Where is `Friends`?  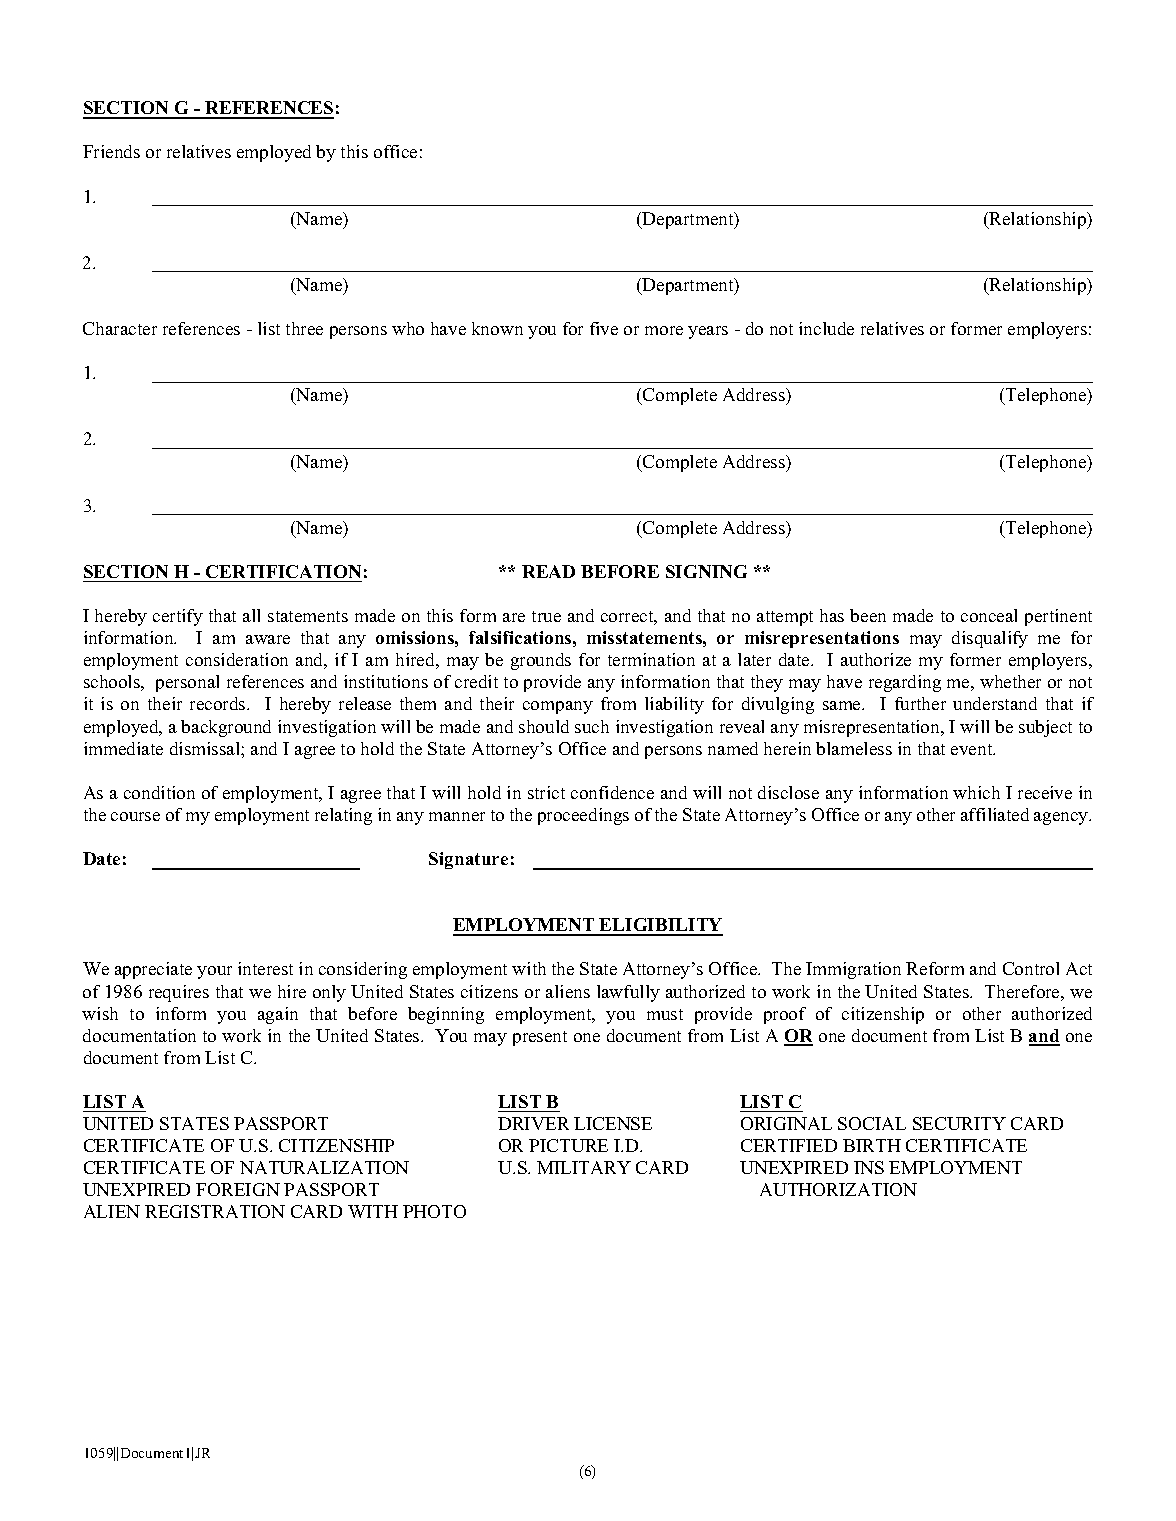
Friends is located at coordinates (111, 151).
